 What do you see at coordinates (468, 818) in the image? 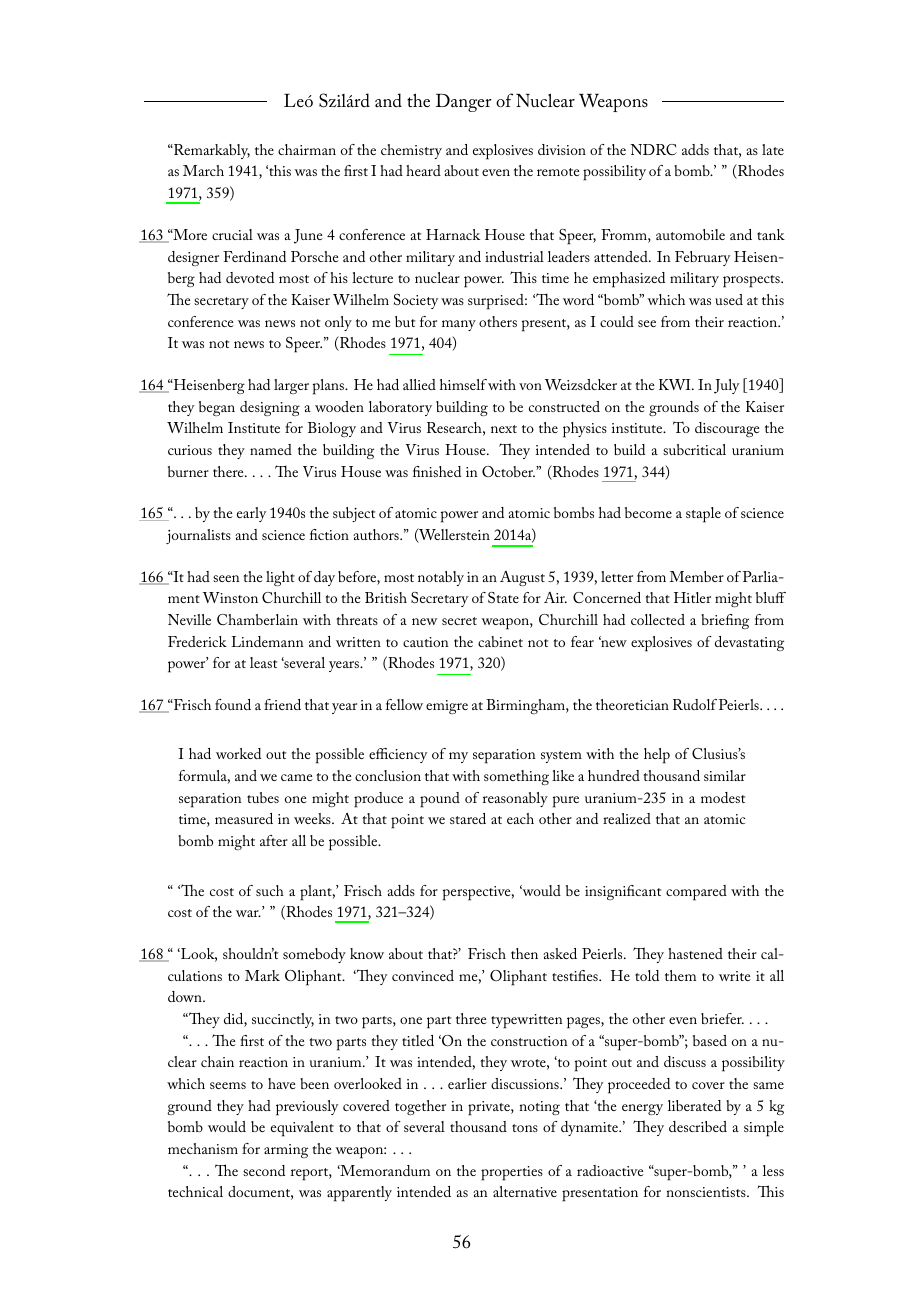
I see `stared` at bounding box center [468, 818].
